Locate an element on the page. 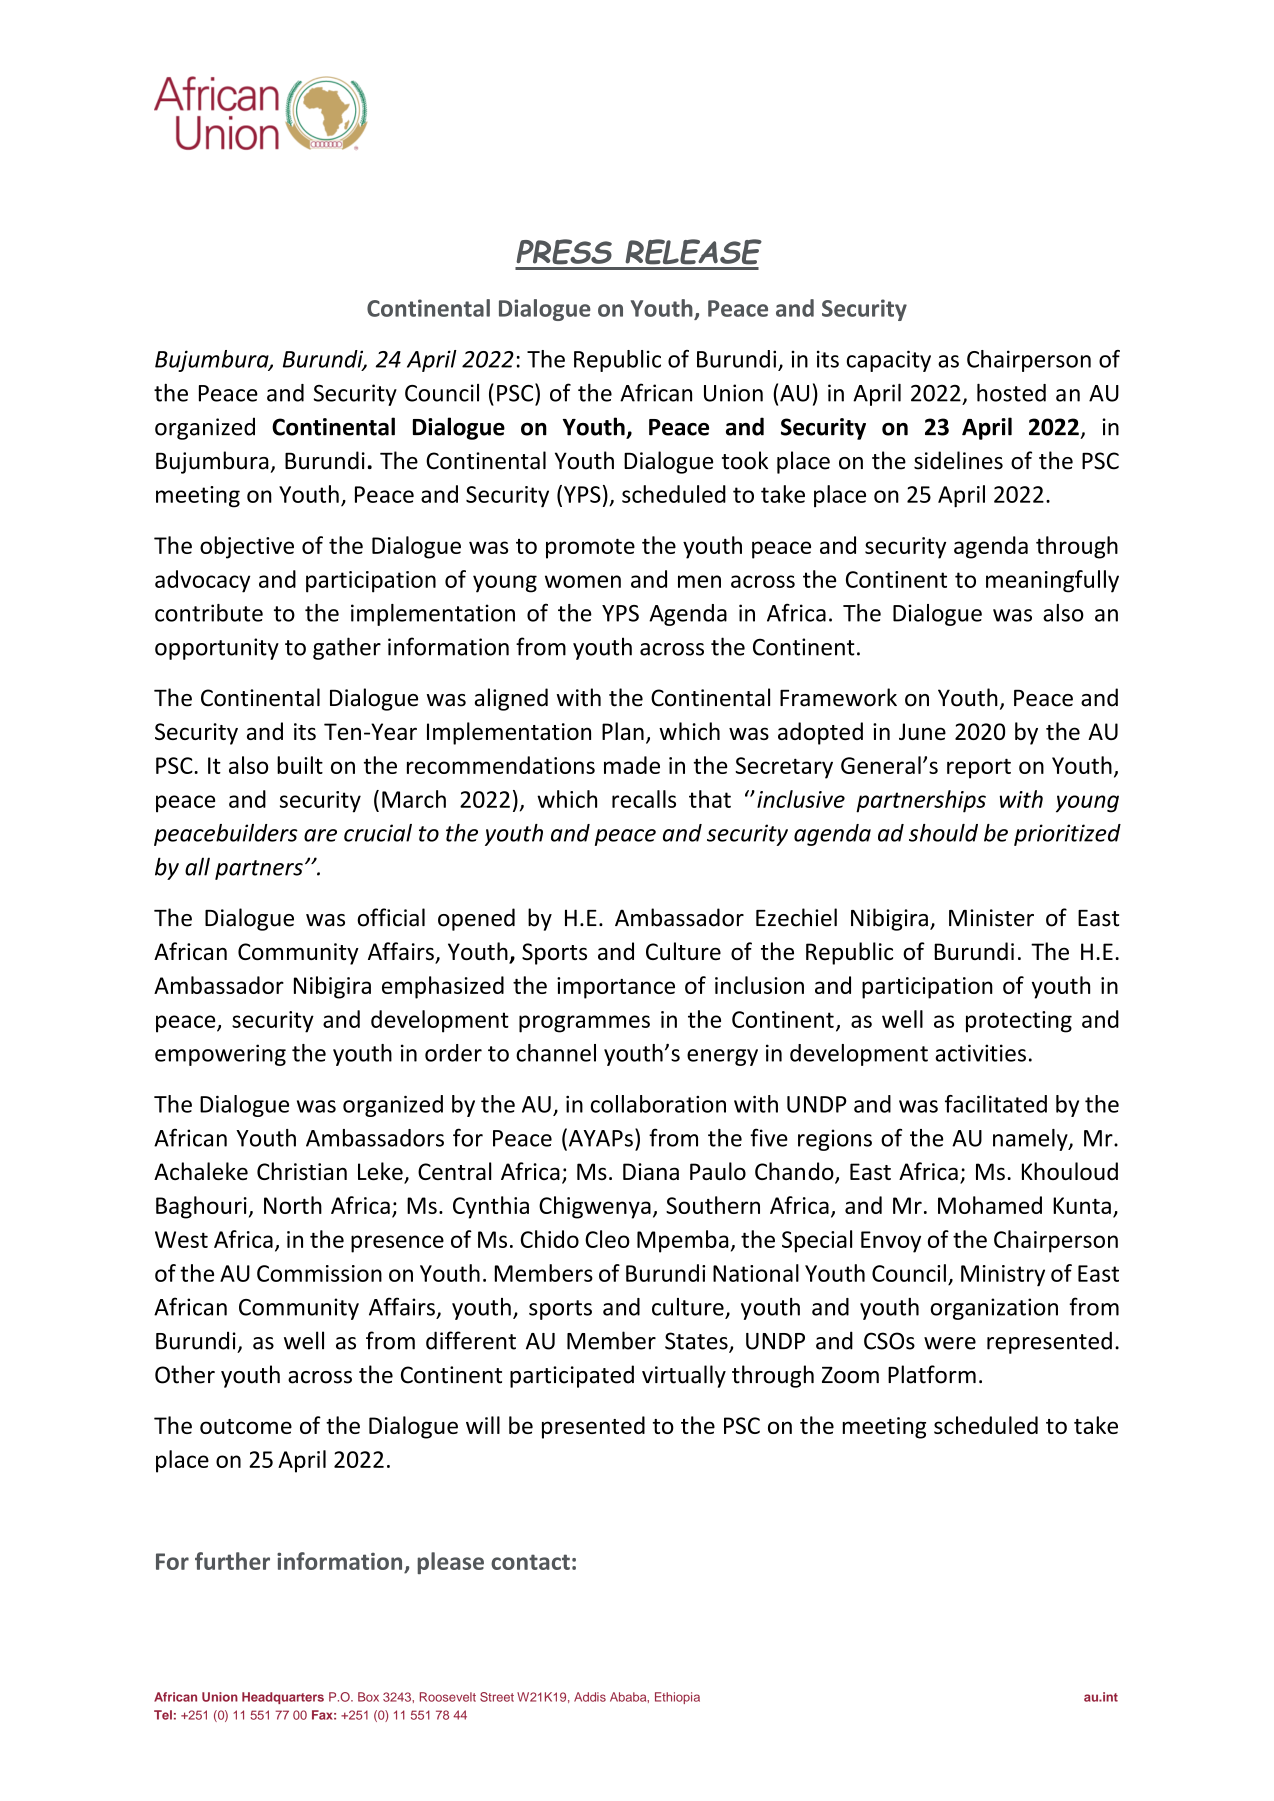 The image size is (1274, 1801). took is located at coordinates (745, 460).
